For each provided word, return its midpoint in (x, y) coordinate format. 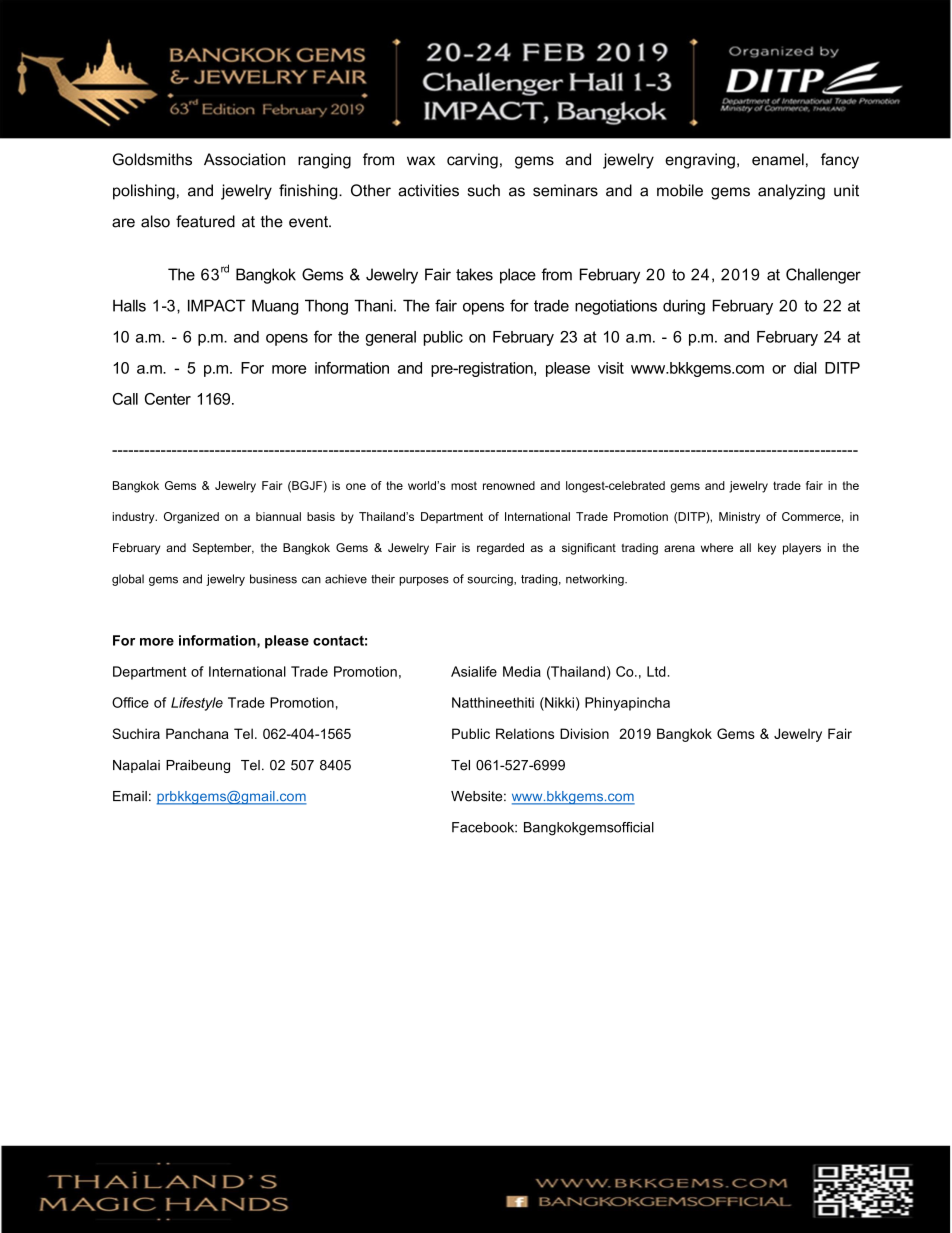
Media (522, 671)
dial (805, 368)
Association (244, 159)
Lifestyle (197, 704)
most (464, 485)
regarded (500, 549)
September (223, 549)
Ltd (656, 671)
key (767, 549)
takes (474, 274)
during (684, 307)
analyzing (791, 192)
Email (130, 796)
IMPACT (216, 305)
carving (472, 161)
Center (168, 399)
